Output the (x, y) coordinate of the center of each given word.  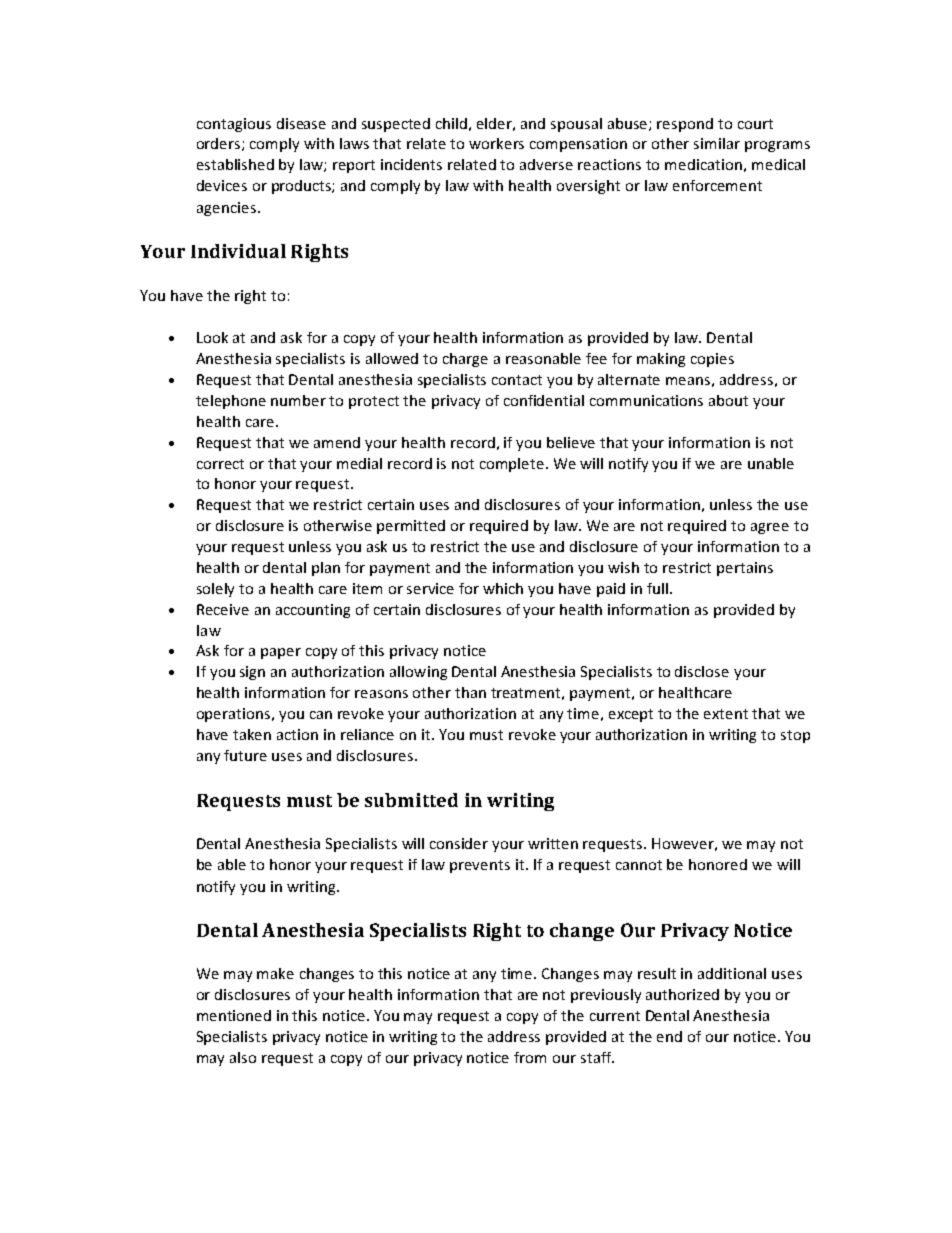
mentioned (234, 1015)
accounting (313, 611)
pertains (745, 569)
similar (717, 143)
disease (301, 123)
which (503, 588)
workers (496, 143)
